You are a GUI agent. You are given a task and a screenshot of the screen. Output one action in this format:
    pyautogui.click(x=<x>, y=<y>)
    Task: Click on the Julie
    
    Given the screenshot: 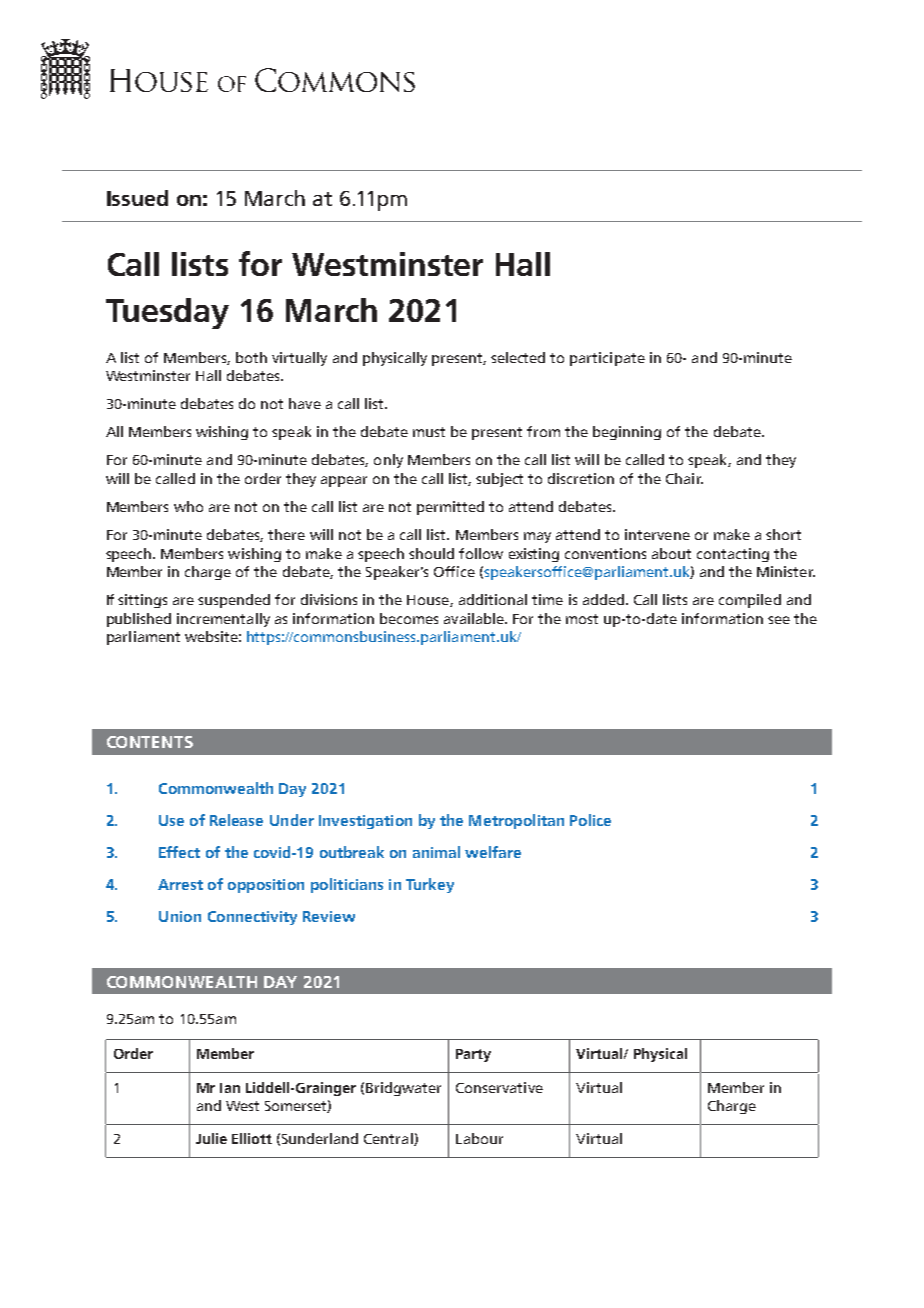 What is the action you would take?
    pyautogui.click(x=211, y=1138)
